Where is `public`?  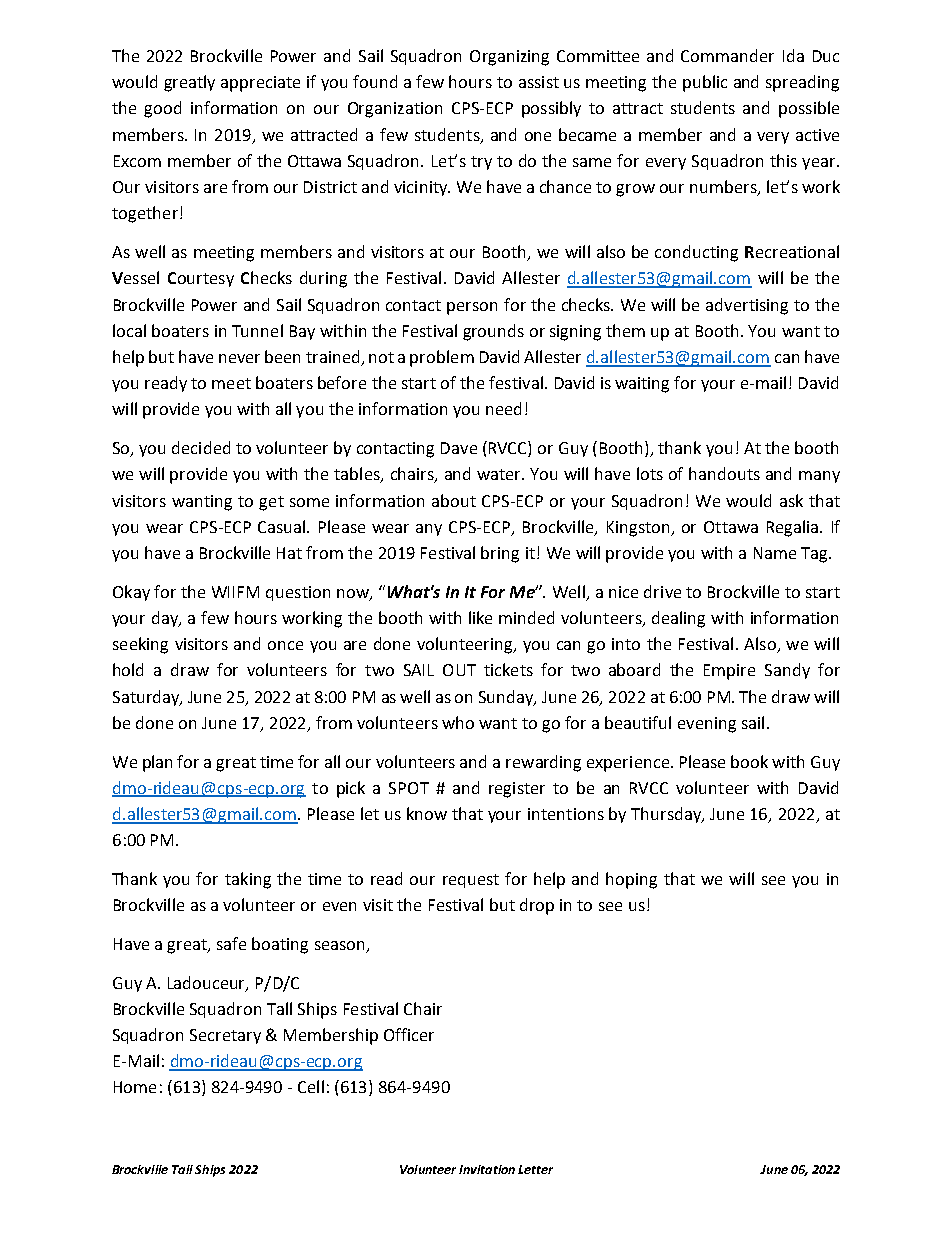
public is located at coordinates (705, 83).
